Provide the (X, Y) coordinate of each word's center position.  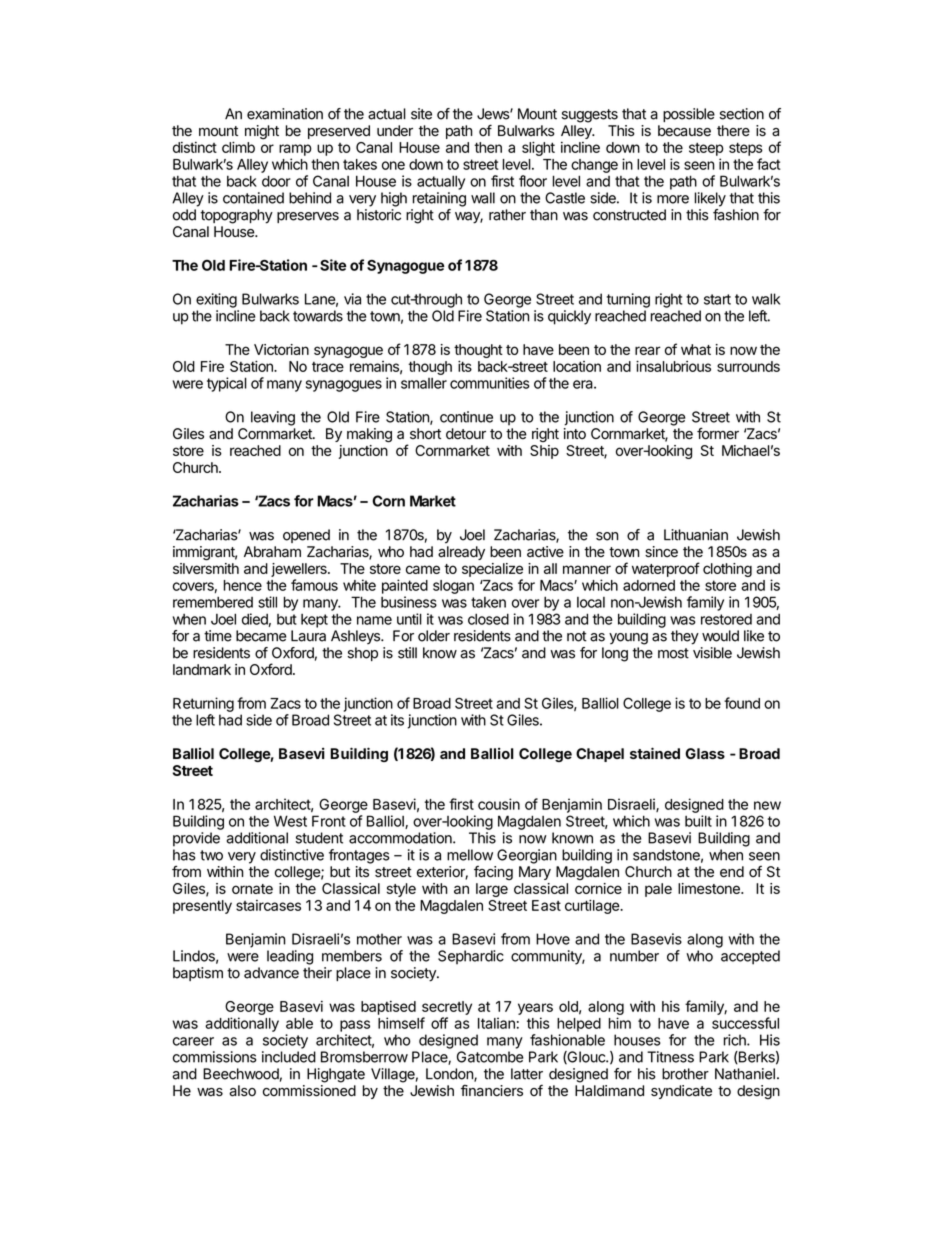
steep (706, 149)
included (289, 1057)
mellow (470, 855)
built (698, 821)
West (290, 821)
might (262, 132)
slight (538, 148)
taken (488, 602)
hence (243, 585)
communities (490, 383)
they (685, 637)
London (450, 1075)
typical (227, 384)
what (696, 349)
